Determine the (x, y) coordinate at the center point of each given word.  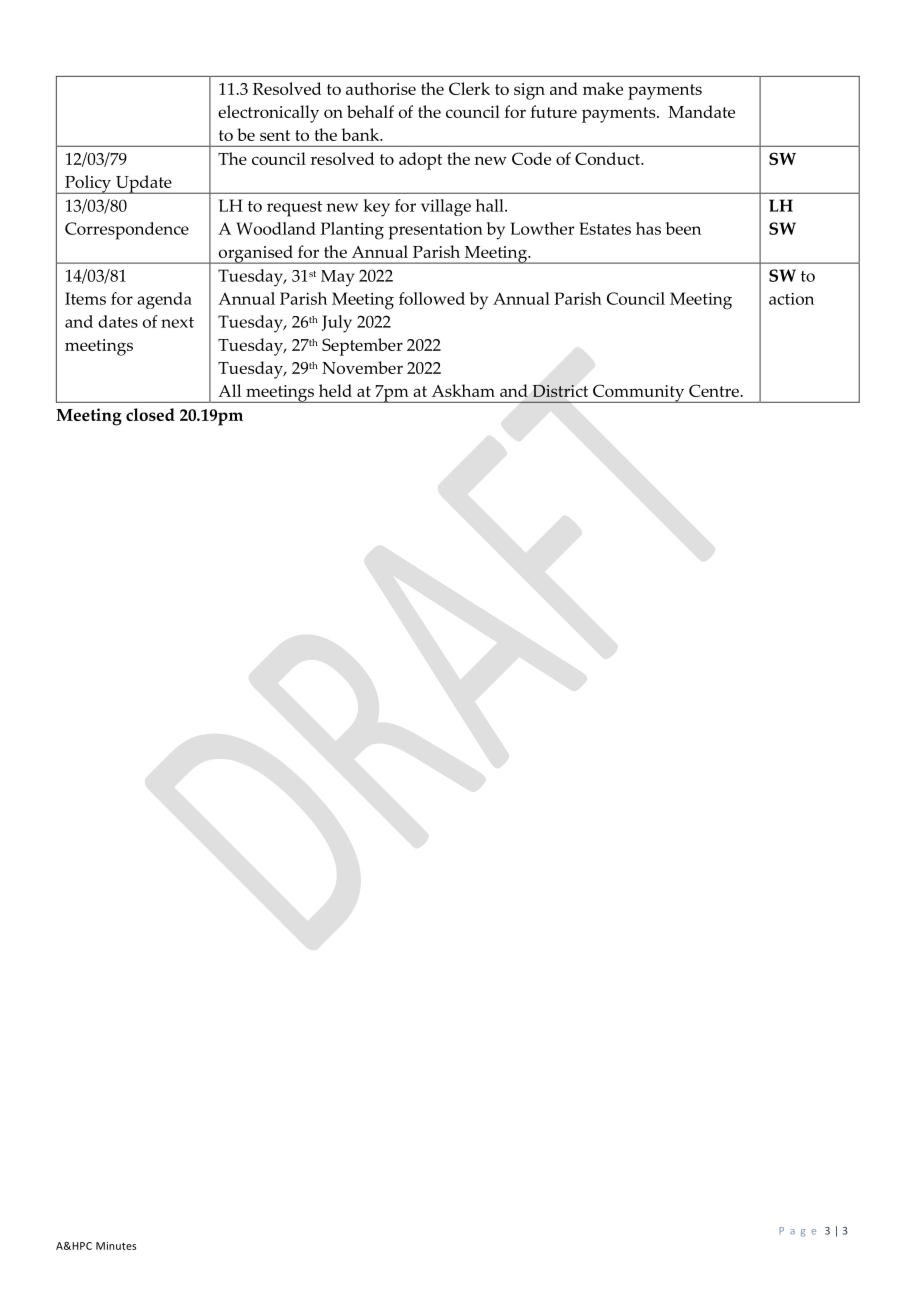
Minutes (116, 1246)
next (177, 322)
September (362, 347)
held (335, 390)
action (791, 299)
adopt (420, 161)
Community (639, 393)
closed (150, 414)
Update (143, 184)
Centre (715, 390)
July (337, 324)
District (560, 391)
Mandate (701, 111)
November (362, 367)
